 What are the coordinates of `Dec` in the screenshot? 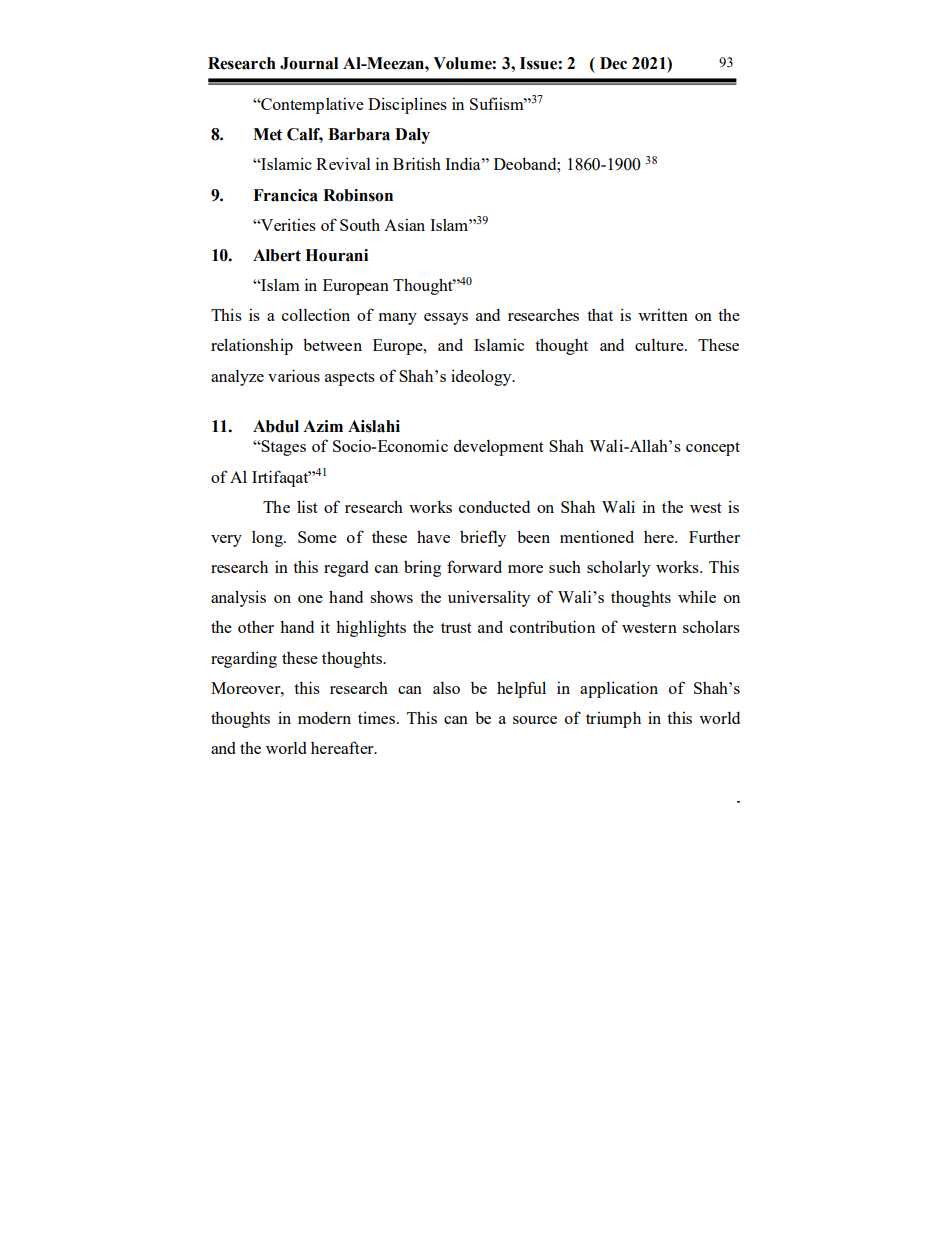 It's located at (613, 63).
